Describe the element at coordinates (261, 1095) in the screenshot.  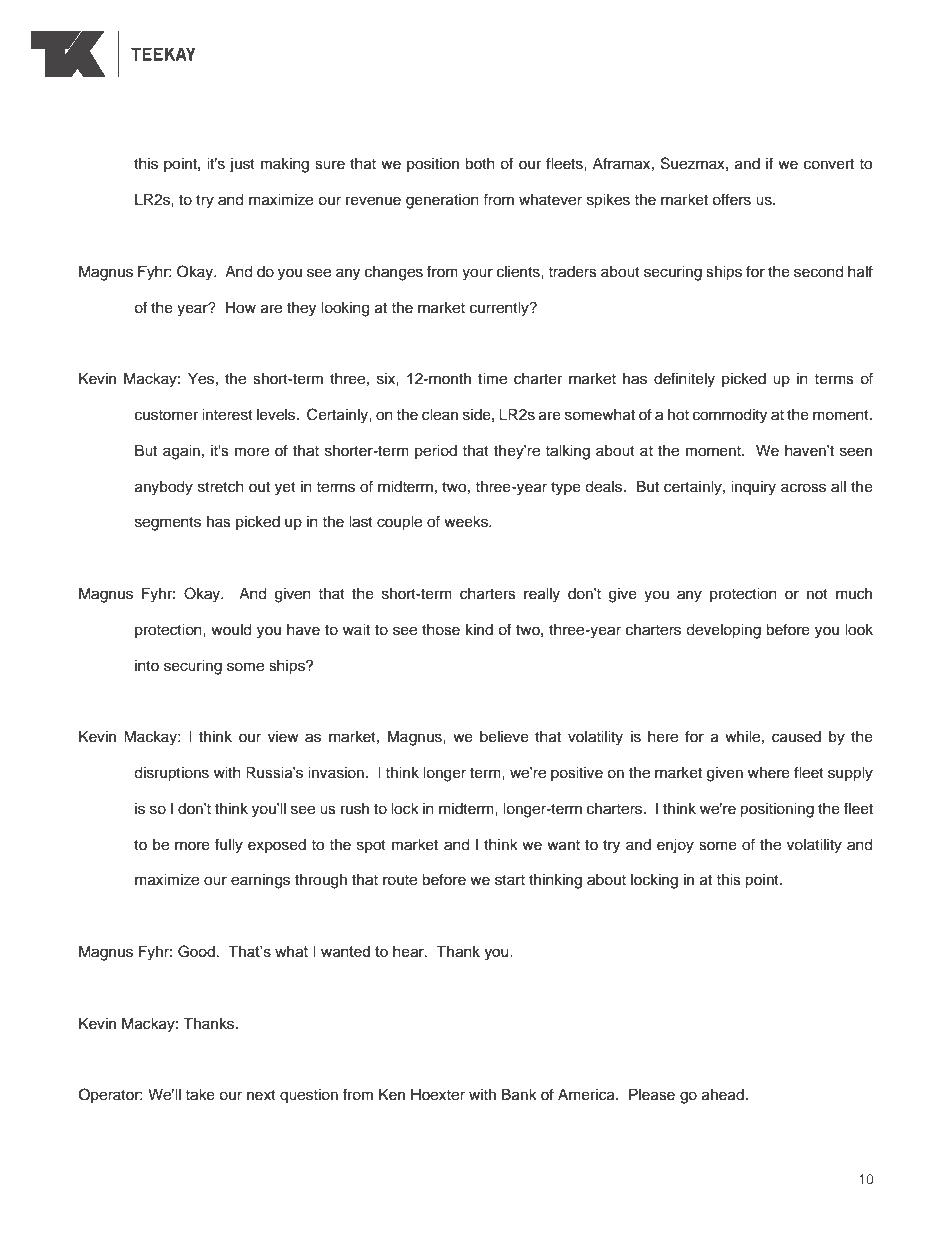
I see `next` at that location.
